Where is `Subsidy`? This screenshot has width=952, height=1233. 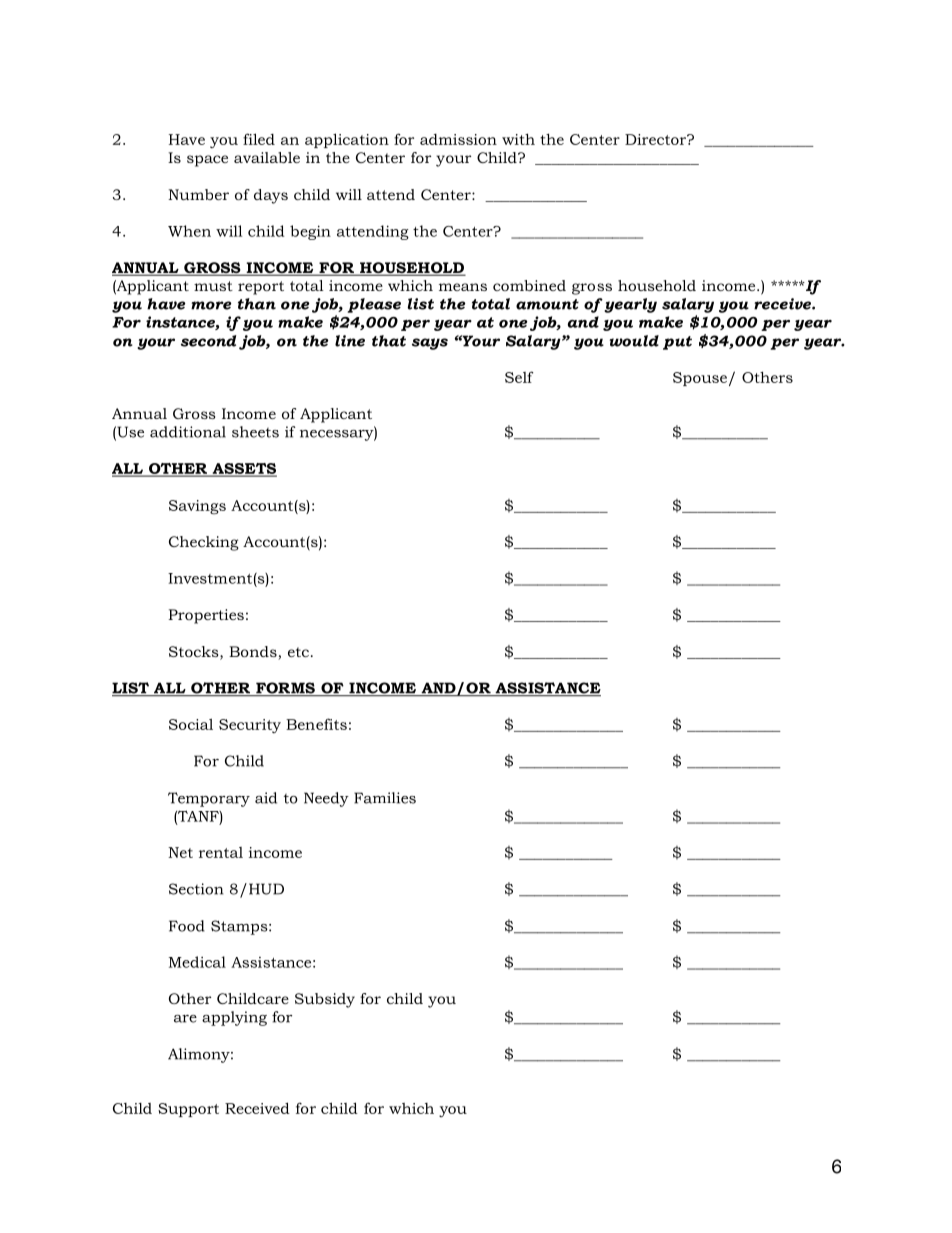
Subsidy is located at coordinates (325, 1000).
